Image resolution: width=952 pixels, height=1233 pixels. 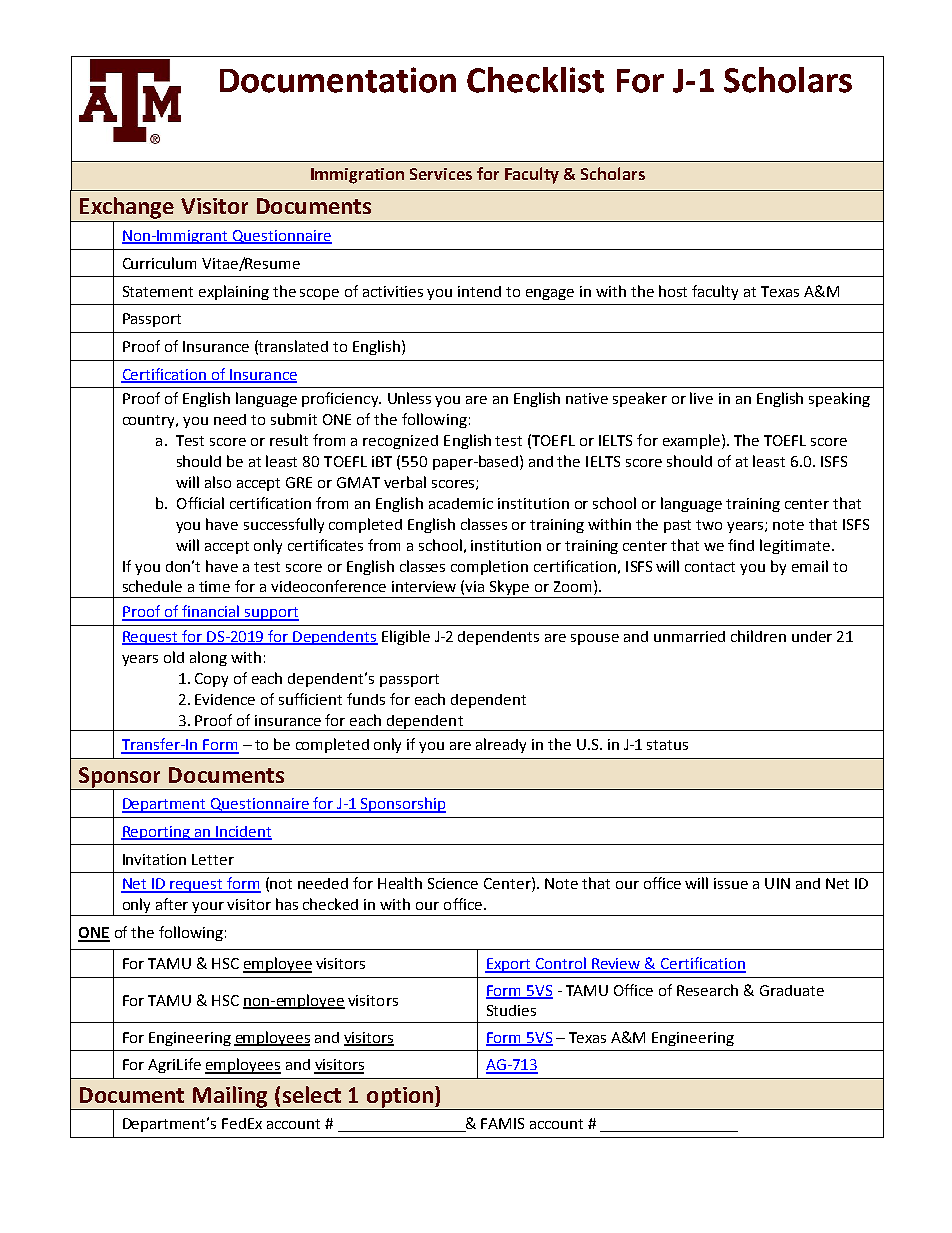 What do you see at coordinates (710, 567) in the screenshot?
I see `contact` at bounding box center [710, 567].
